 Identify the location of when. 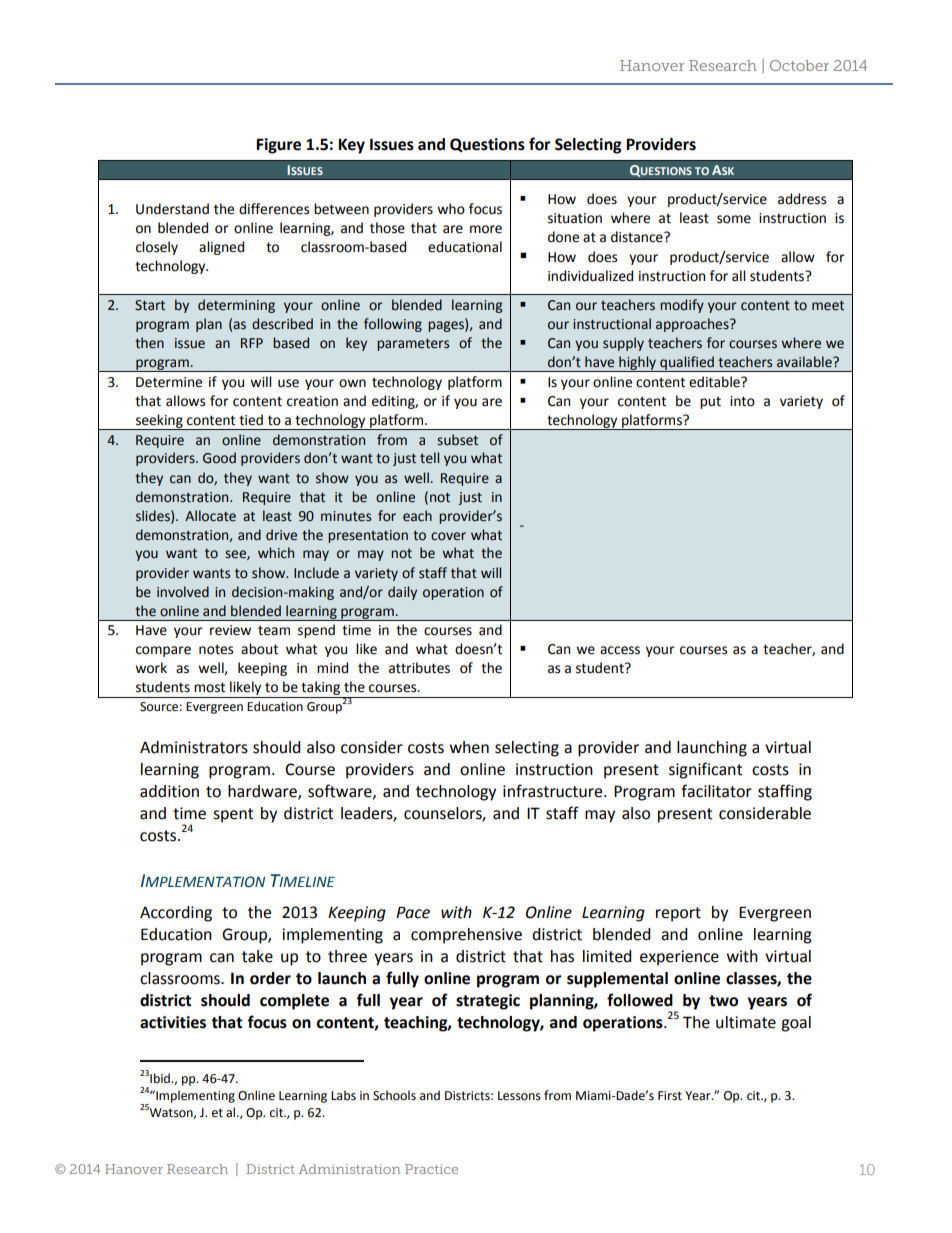
(469, 747).
